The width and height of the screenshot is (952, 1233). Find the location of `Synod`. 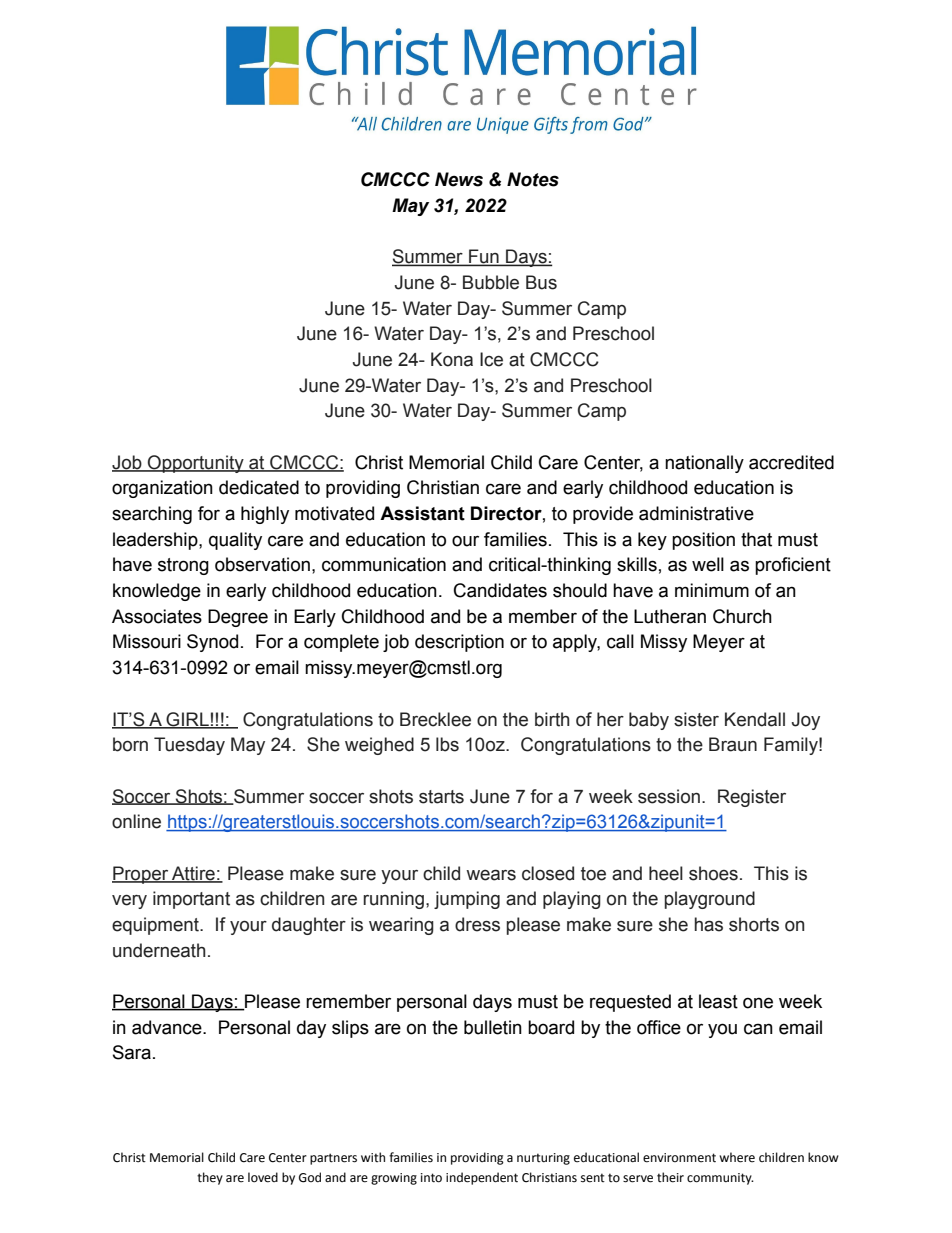

Synod is located at coordinates (212, 643).
